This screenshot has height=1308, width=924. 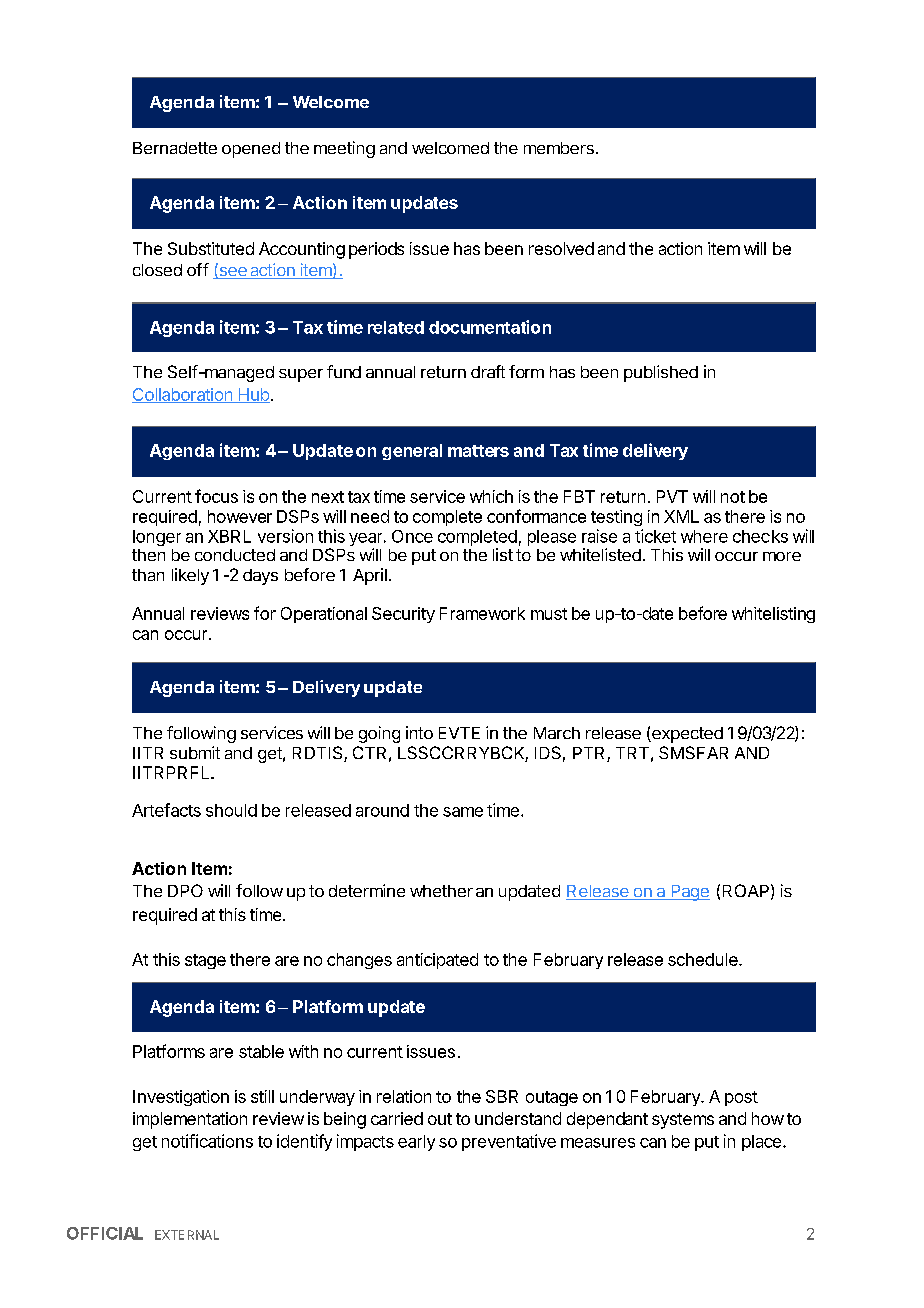 I want to click on schedule, so click(x=704, y=959).
